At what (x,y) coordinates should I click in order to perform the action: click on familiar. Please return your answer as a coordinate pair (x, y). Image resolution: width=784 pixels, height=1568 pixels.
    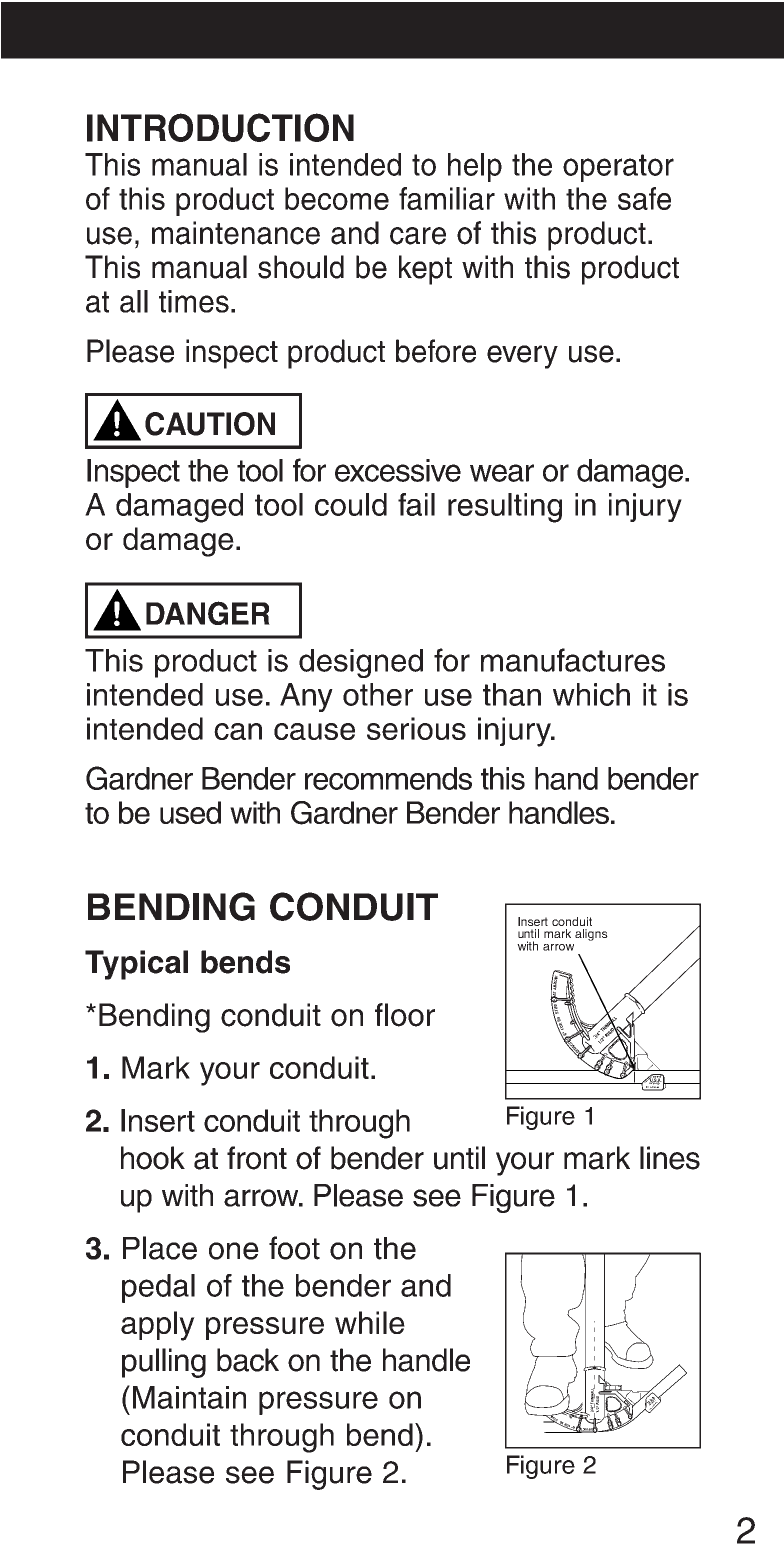
    Looking at the image, I should click on (447, 198).
